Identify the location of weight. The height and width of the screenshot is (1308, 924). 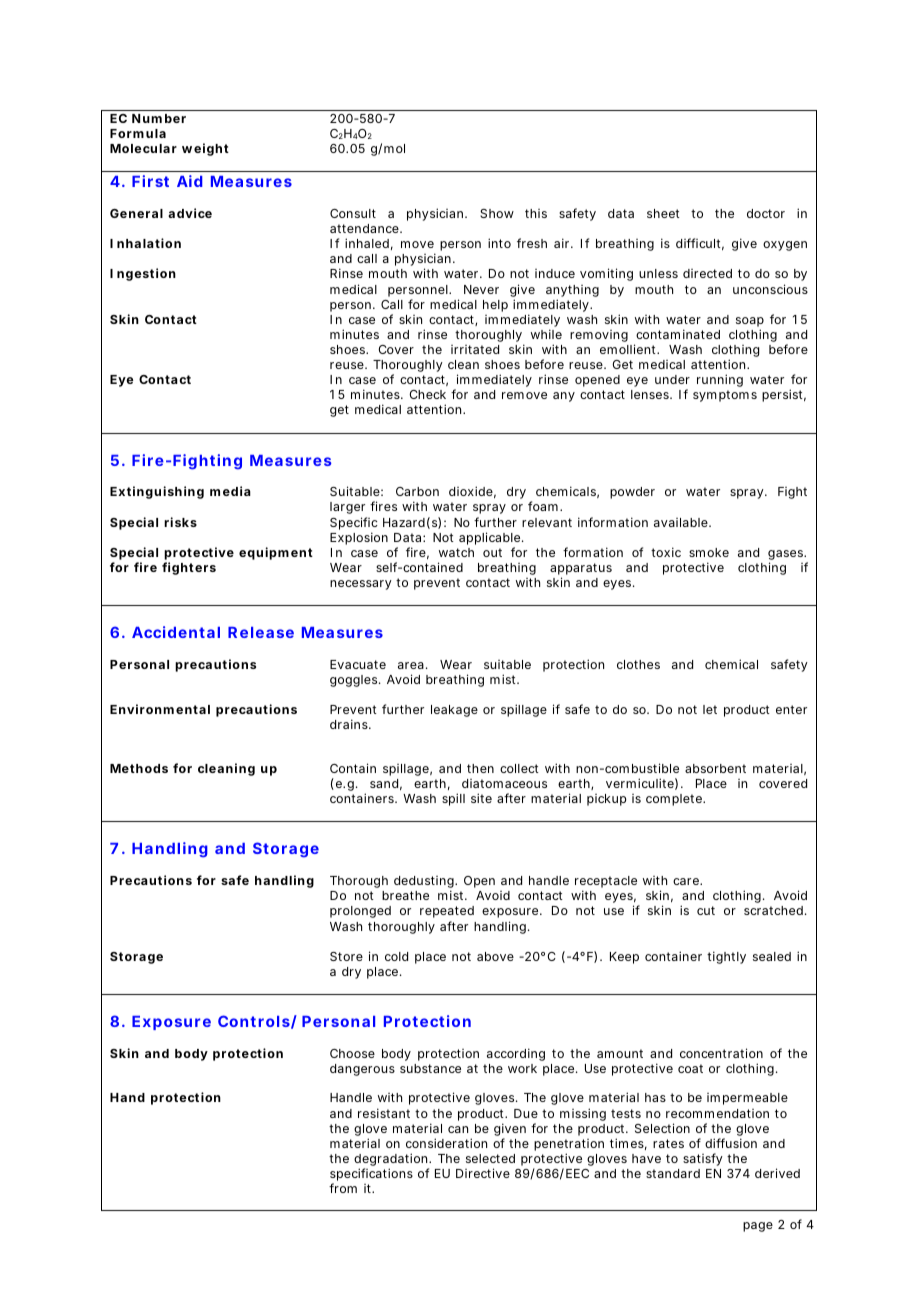
(205, 149).
